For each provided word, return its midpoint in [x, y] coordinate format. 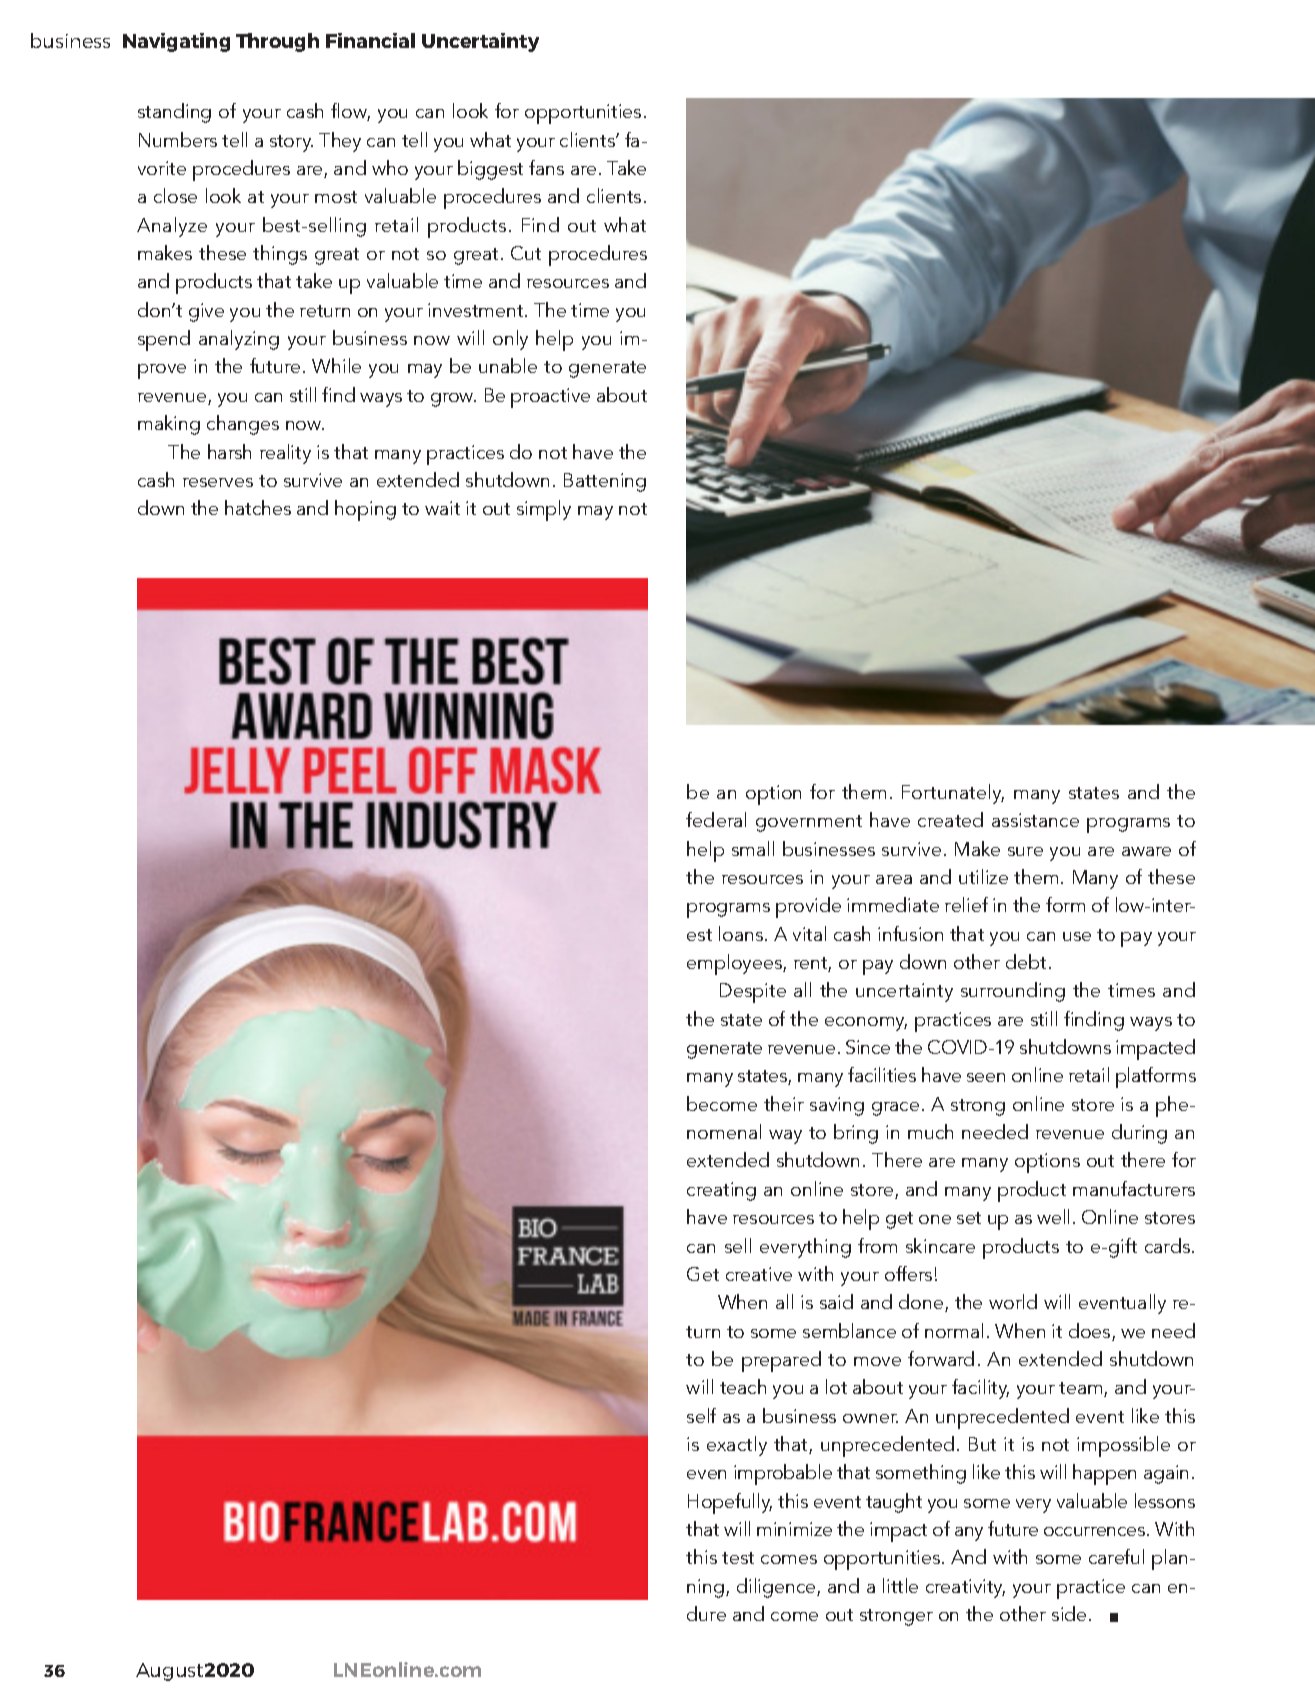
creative [759, 1274]
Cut [526, 253]
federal [716, 819]
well [1053, 1216]
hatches [258, 507]
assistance [1035, 820]
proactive [550, 398]
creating [721, 1191]
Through [277, 42]
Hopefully [730, 1503]
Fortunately [953, 794]
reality [285, 454]
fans [546, 167]
